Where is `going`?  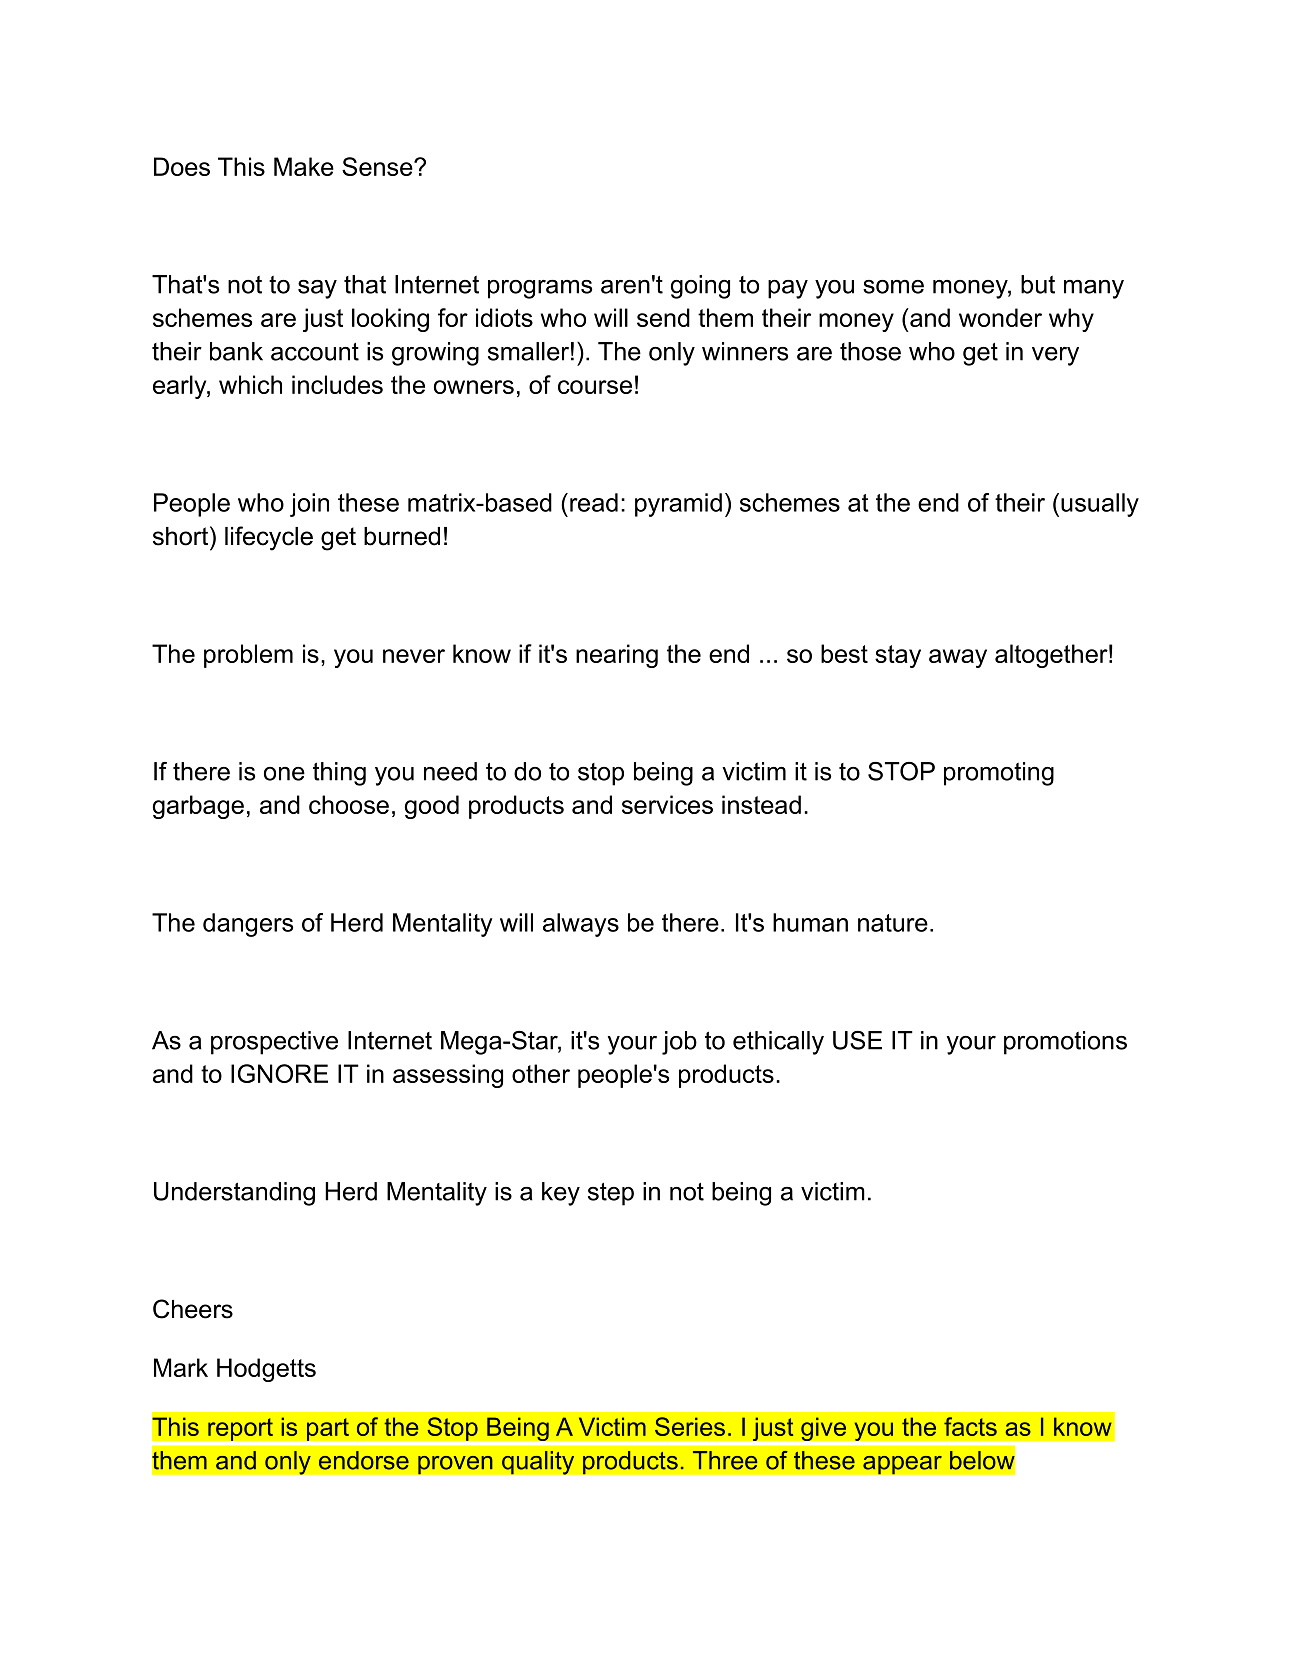
going is located at coordinates (700, 287).
